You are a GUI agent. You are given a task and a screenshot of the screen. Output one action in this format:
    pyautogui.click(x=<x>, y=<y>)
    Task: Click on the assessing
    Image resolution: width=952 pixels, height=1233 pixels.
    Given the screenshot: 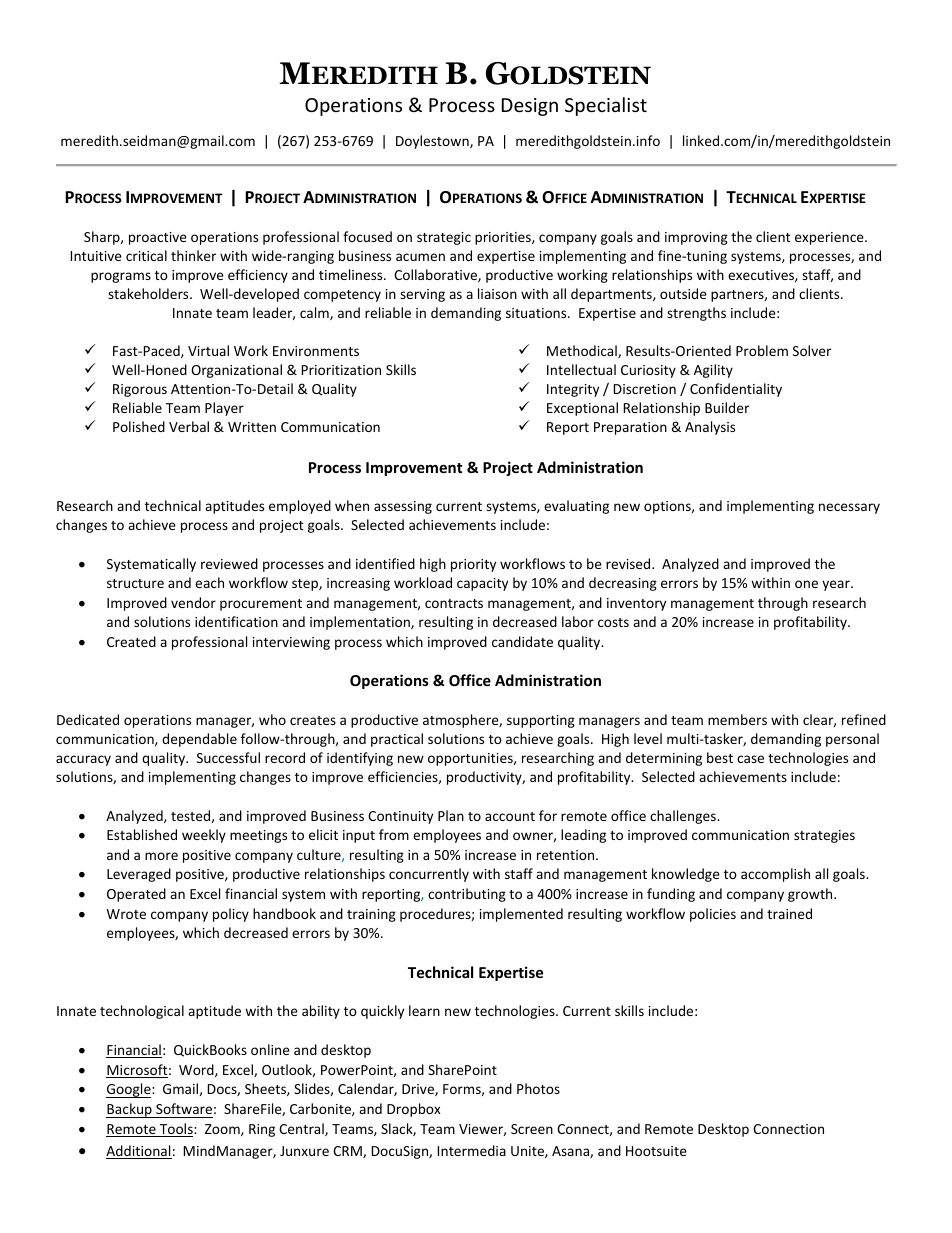 What is the action you would take?
    pyautogui.click(x=403, y=507)
